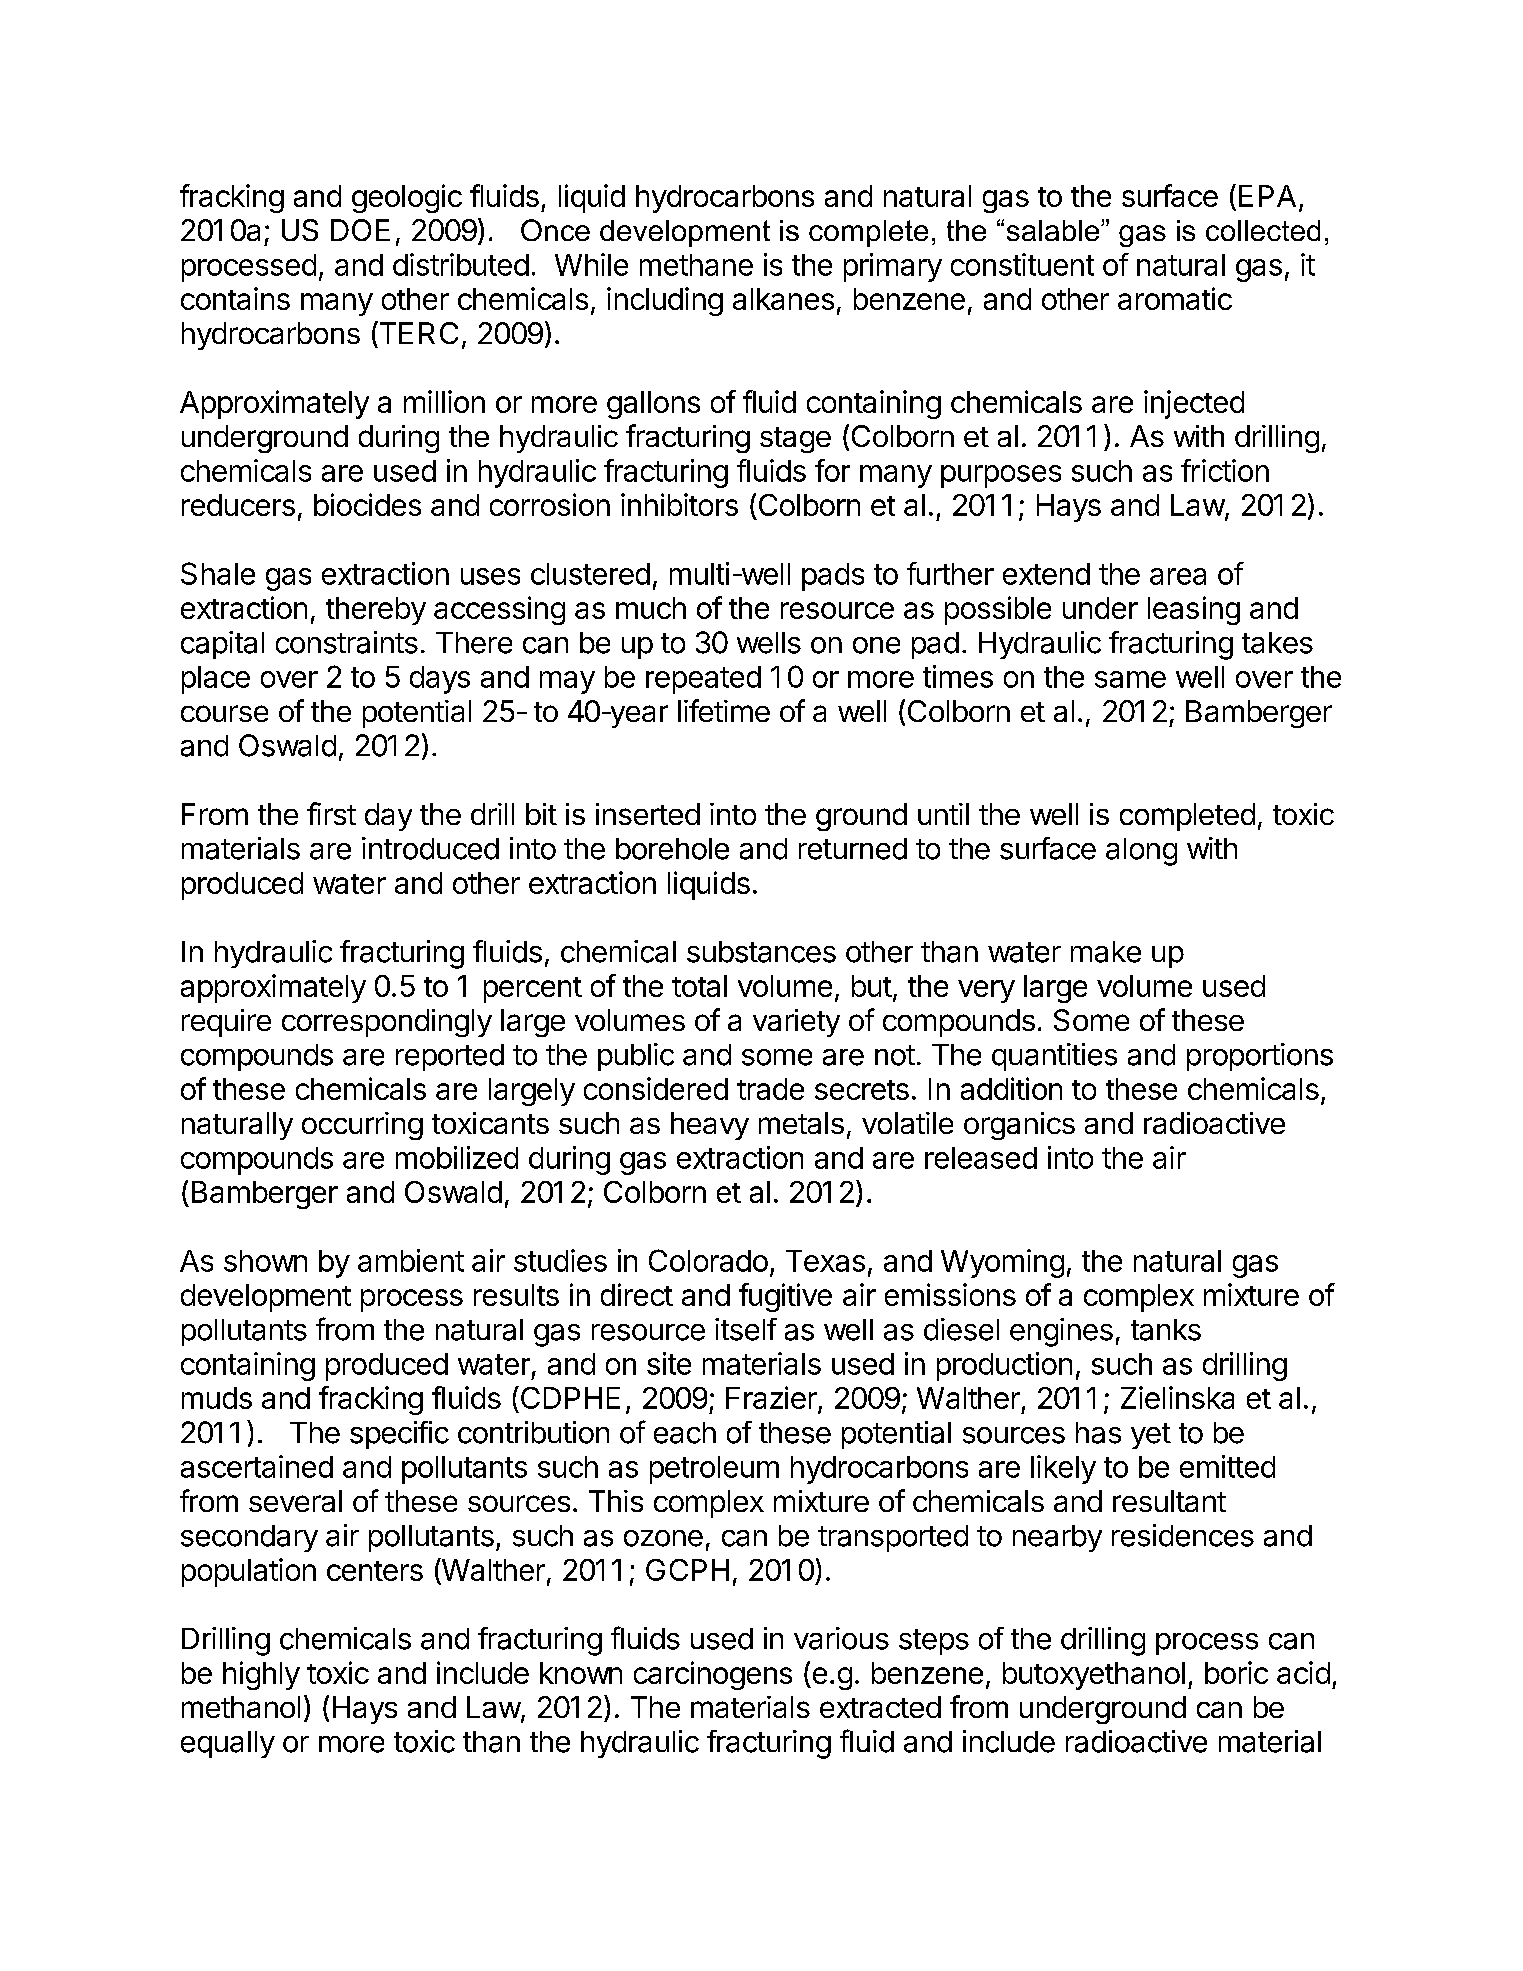 Image resolution: width=1523 pixels, height=1971 pixels. Describe the element at coordinates (347, 642) in the image. I see `constraints` at that location.
